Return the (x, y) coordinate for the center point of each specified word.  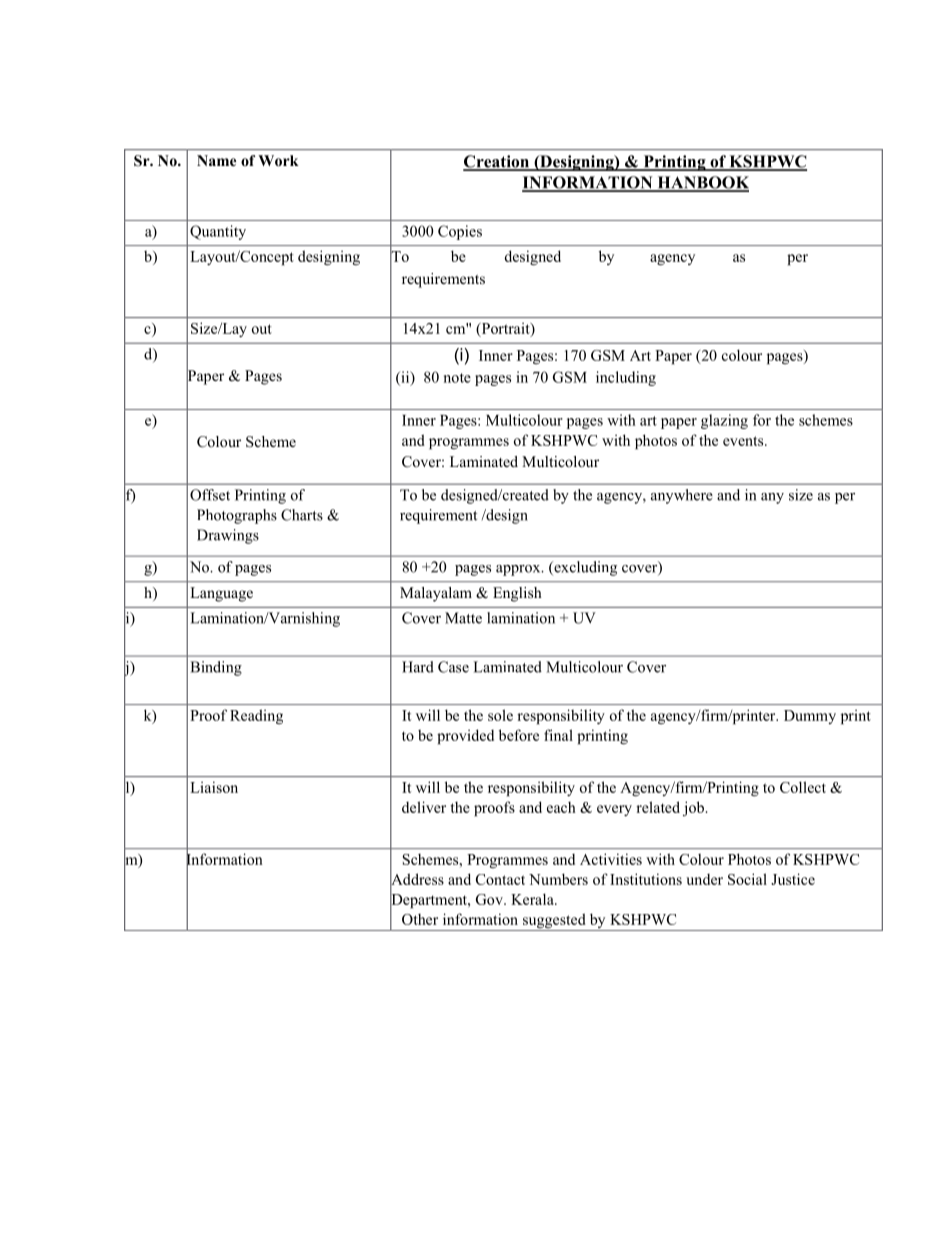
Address (417, 879)
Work (278, 161)
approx (519, 570)
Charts (302, 515)
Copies (460, 232)
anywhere (682, 496)
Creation (497, 162)
